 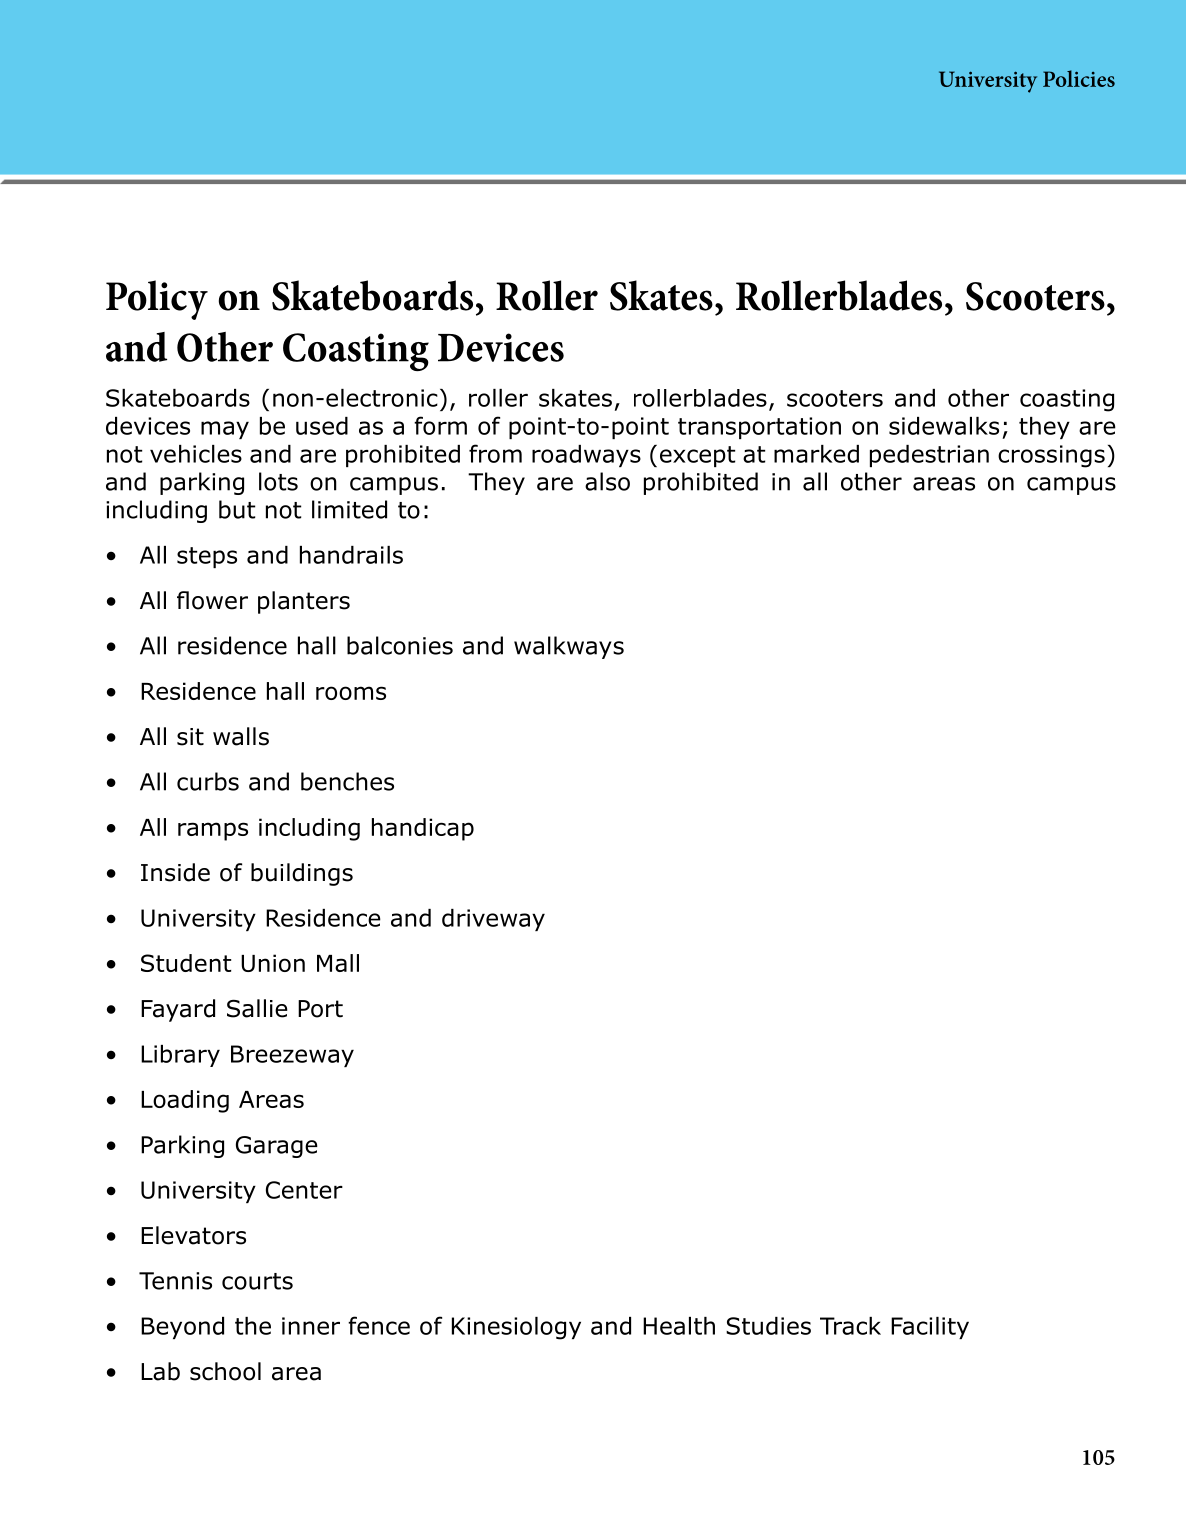 What do you see at coordinates (929, 456) in the page?
I see `pedestrian` at bounding box center [929, 456].
